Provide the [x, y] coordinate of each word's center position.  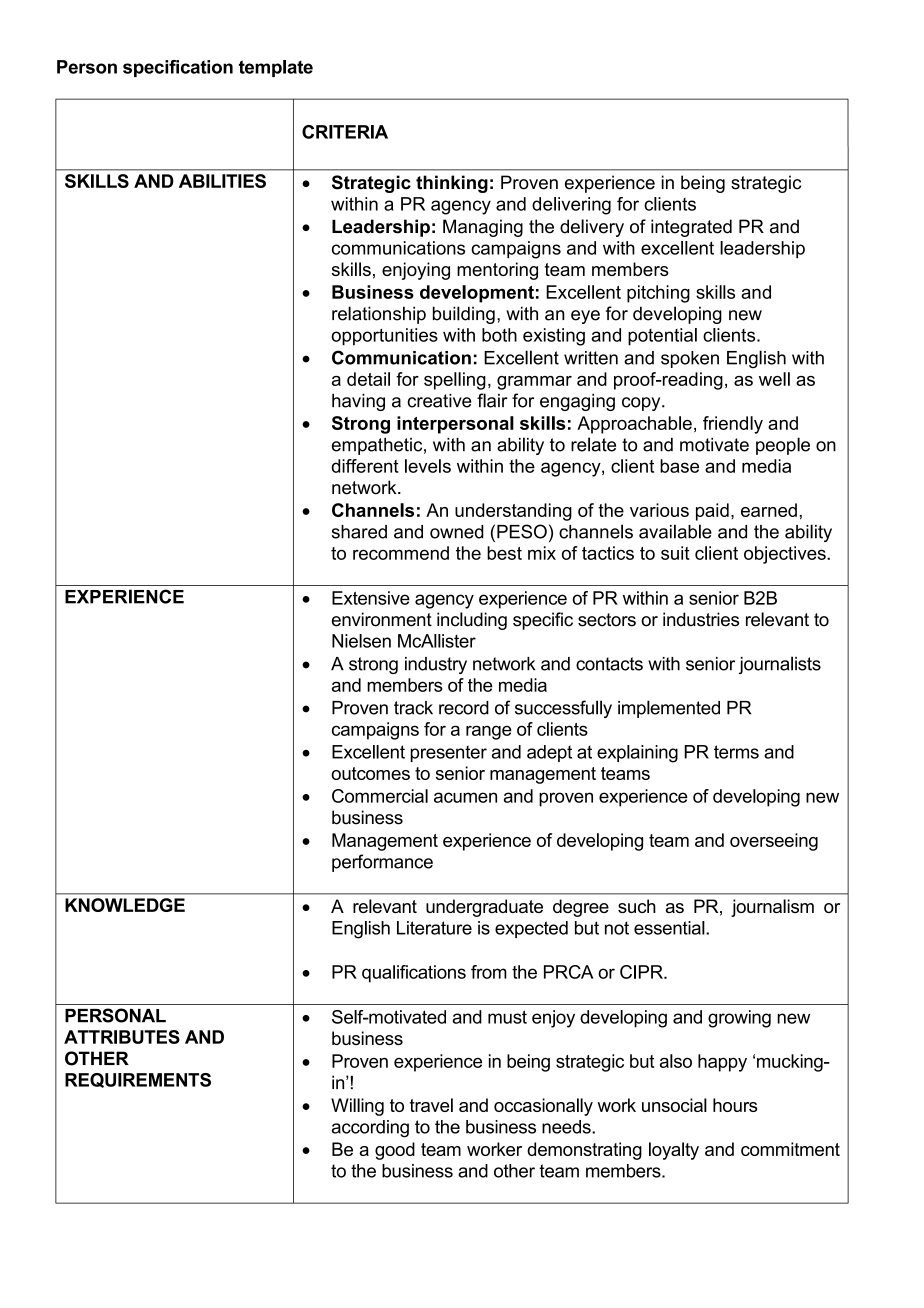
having [358, 402]
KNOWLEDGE [125, 905]
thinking [452, 184]
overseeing [774, 842]
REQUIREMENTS [138, 1080]
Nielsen [361, 641]
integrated [691, 228]
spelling [455, 381]
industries [701, 619]
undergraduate [484, 908]
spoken [690, 359]
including [472, 621]
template [276, 68]
